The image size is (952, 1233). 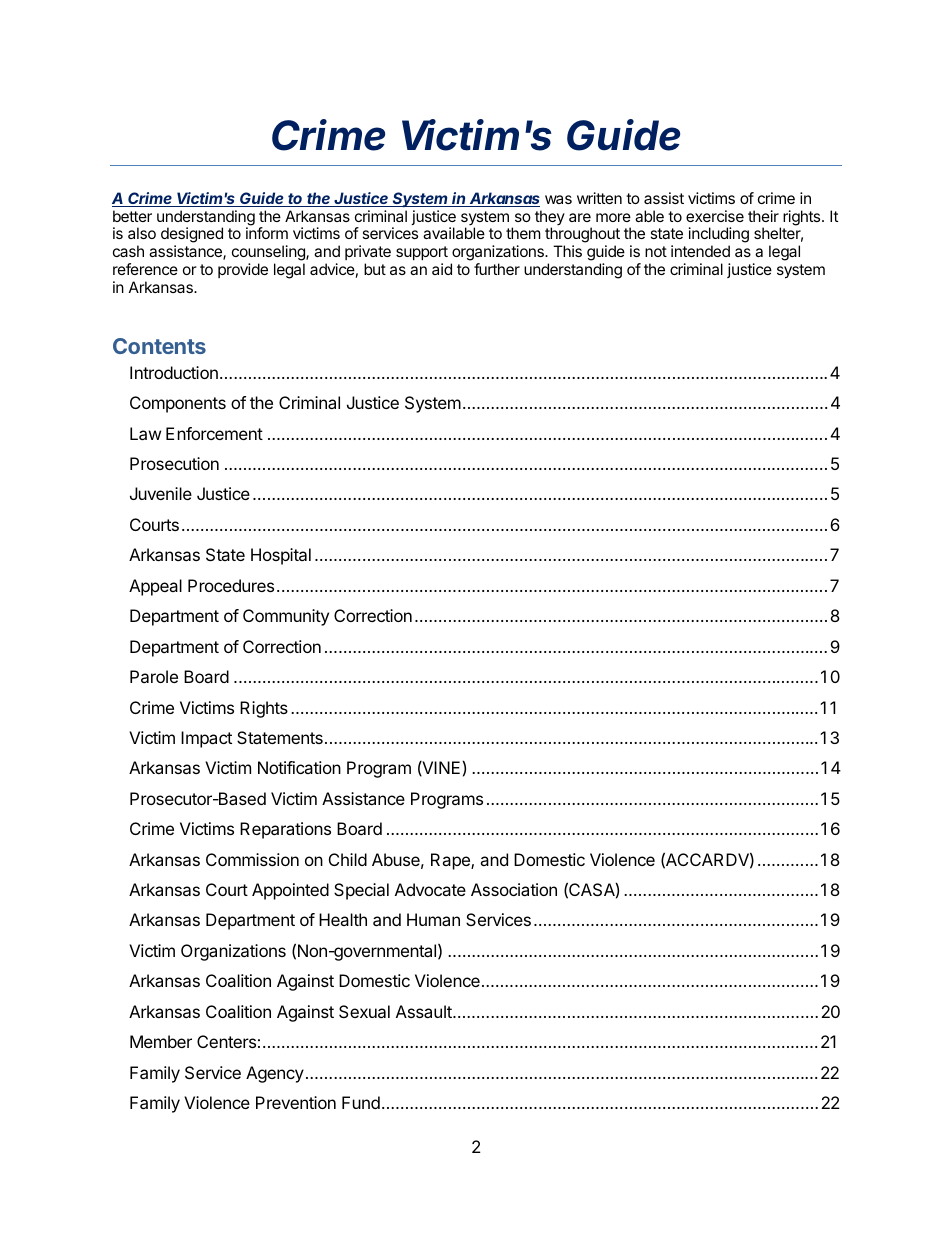 What do you see at coordinates (286, 617) in the image?
I see `Community` at bounding box center [286, 617].
